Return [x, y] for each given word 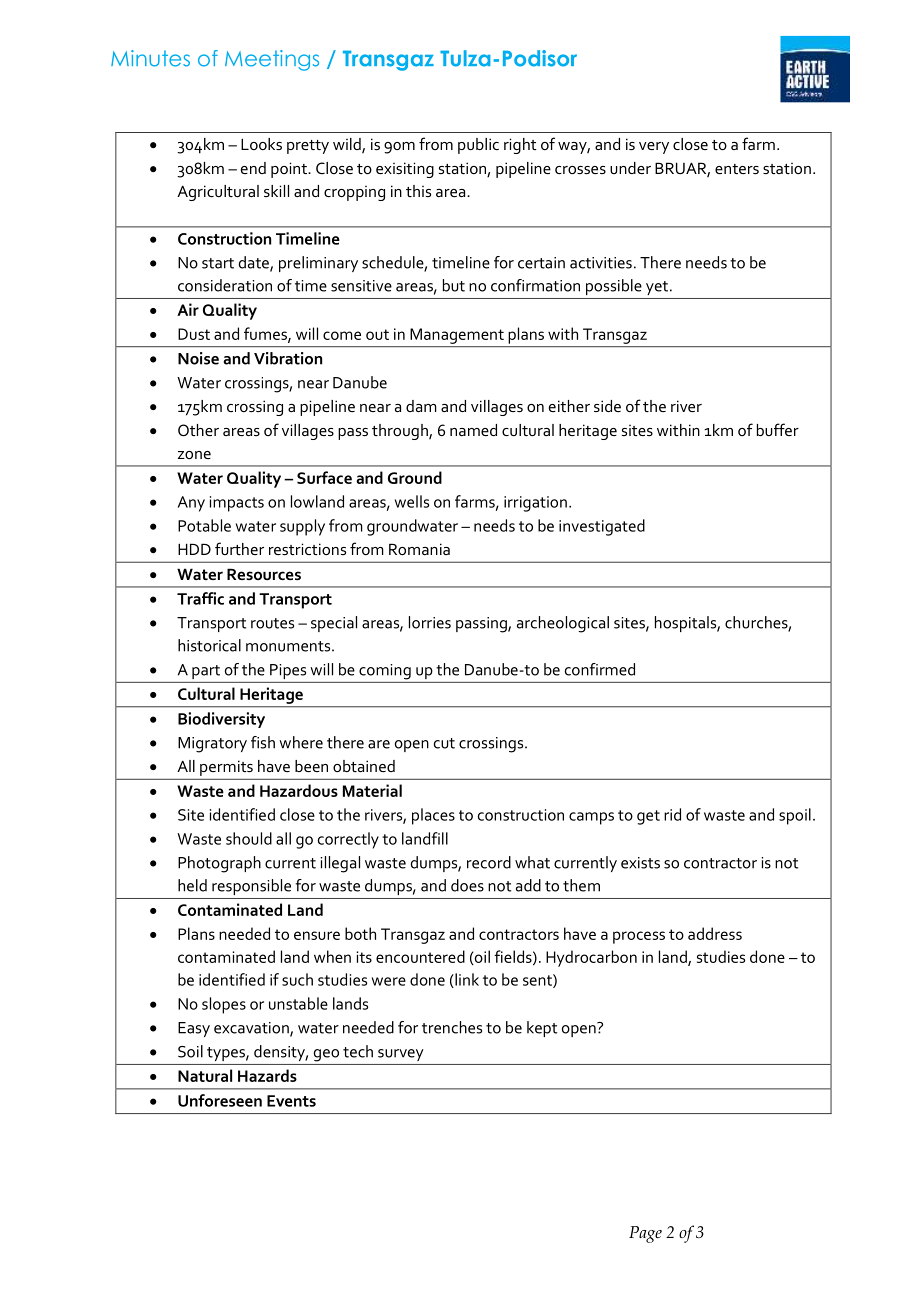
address [715, 933]
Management [457, 336]
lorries [430, 622]
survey [401, 1055]
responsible [251, 887]
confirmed [600, 669]
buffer [778, 429]
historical [209, 645]
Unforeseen [220, 1100]
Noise [198, 358]
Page [645, 1234]
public [478, 146]
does [467, 885]
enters [737, 169]
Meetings [272, 60]
